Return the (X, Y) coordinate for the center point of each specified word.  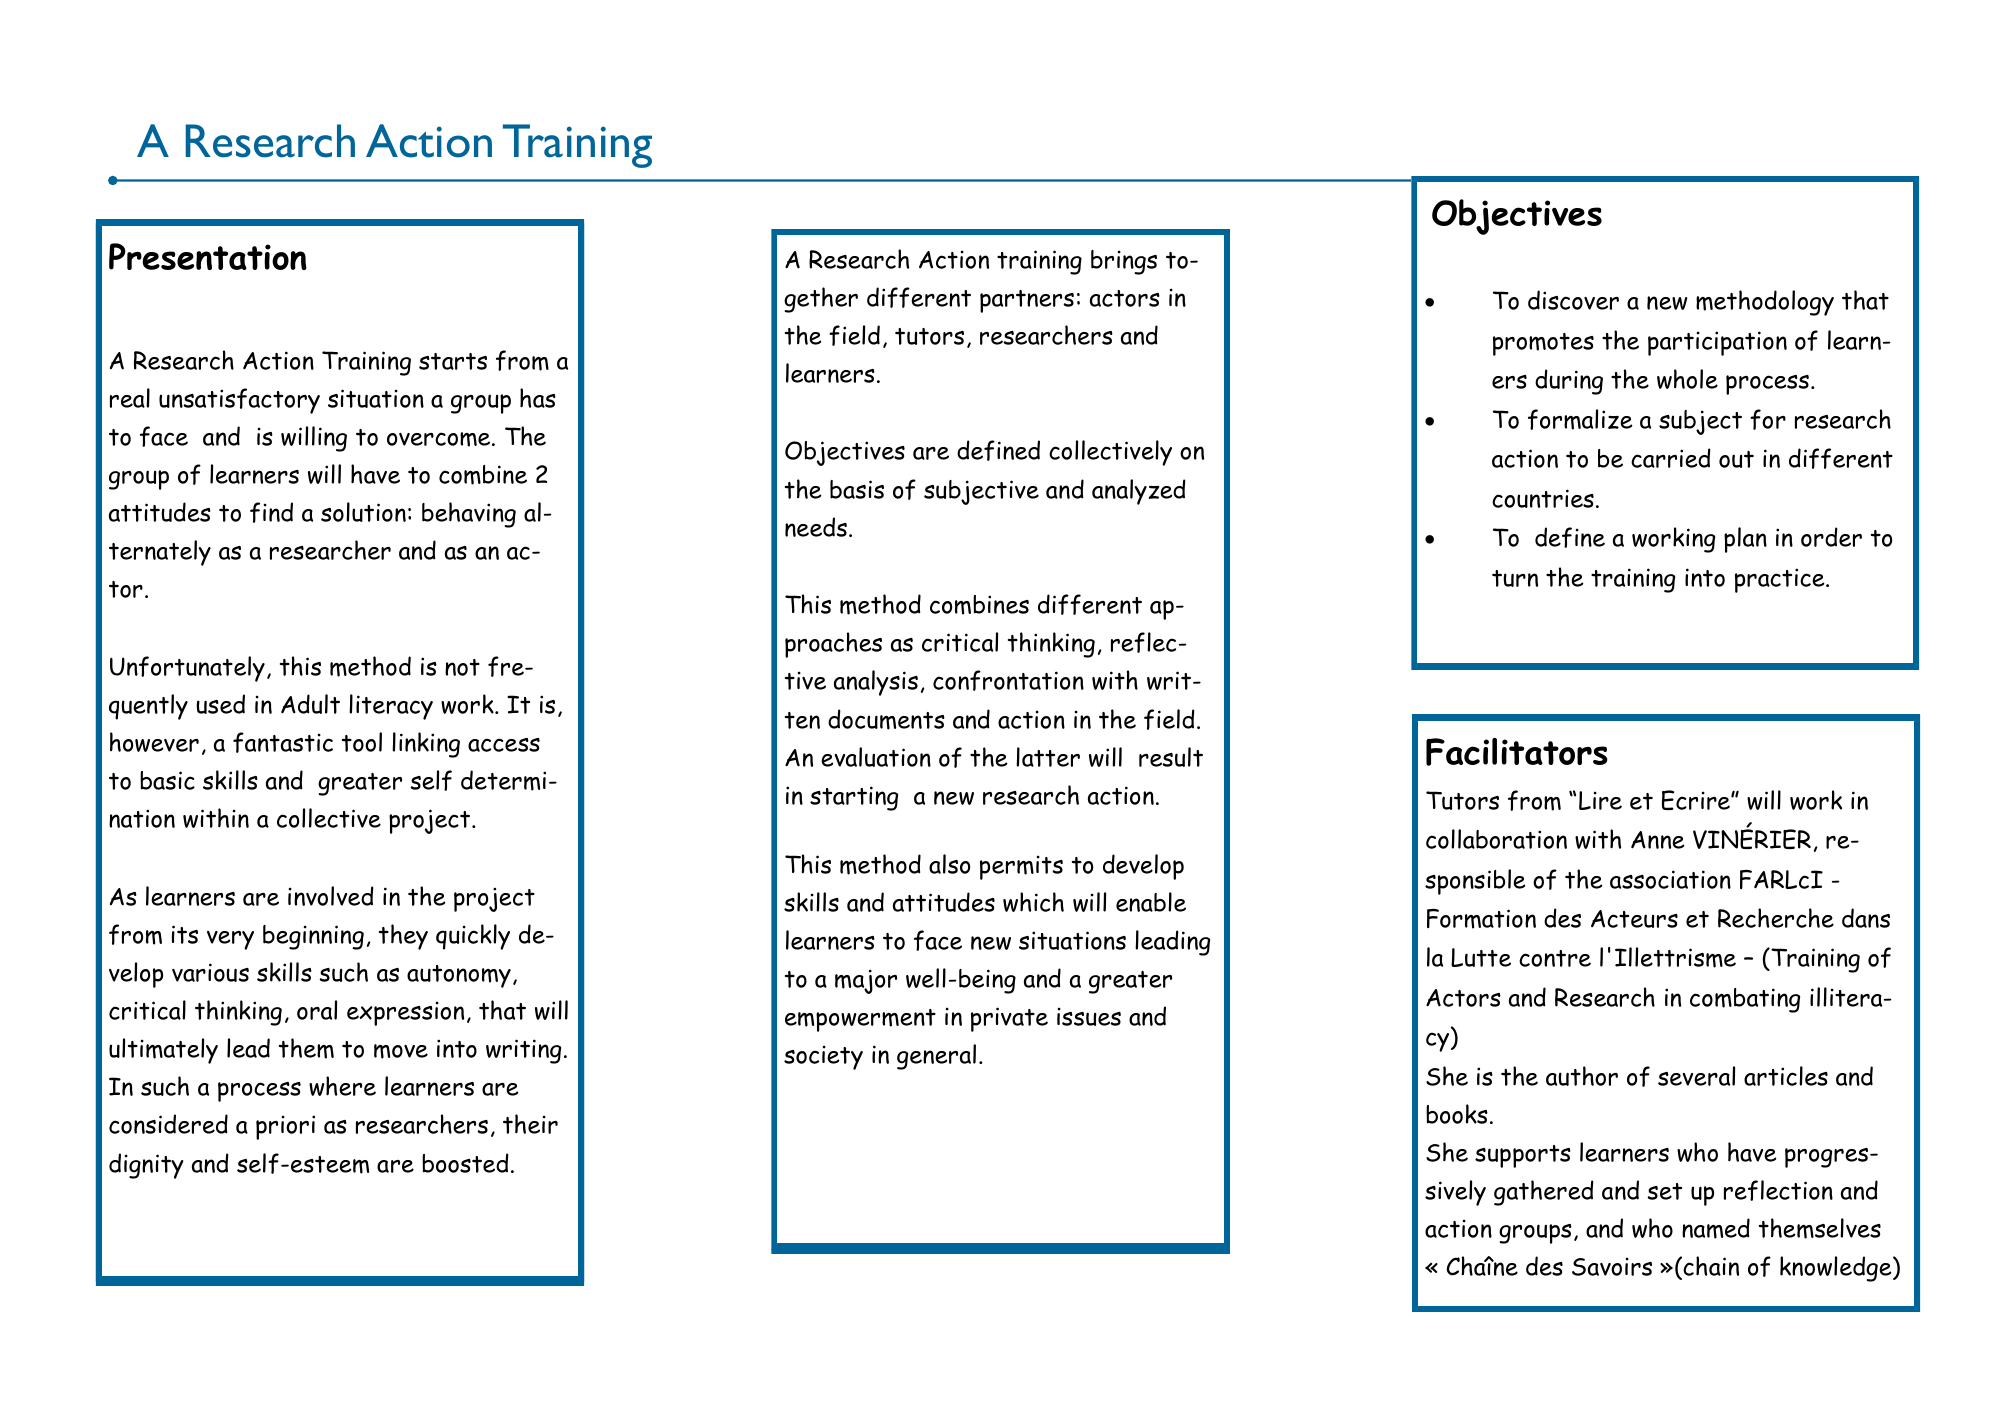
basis (857, 489)
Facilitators (1517, 752)
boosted (465, 1163)
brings (1124, 262)
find (271, 512)
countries (1543, 498)
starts (453, 361)
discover (1573, 300)
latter (1048, 757)
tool (362, 742)
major (866, 981)
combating (1745, 1000)
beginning (313, 937)
